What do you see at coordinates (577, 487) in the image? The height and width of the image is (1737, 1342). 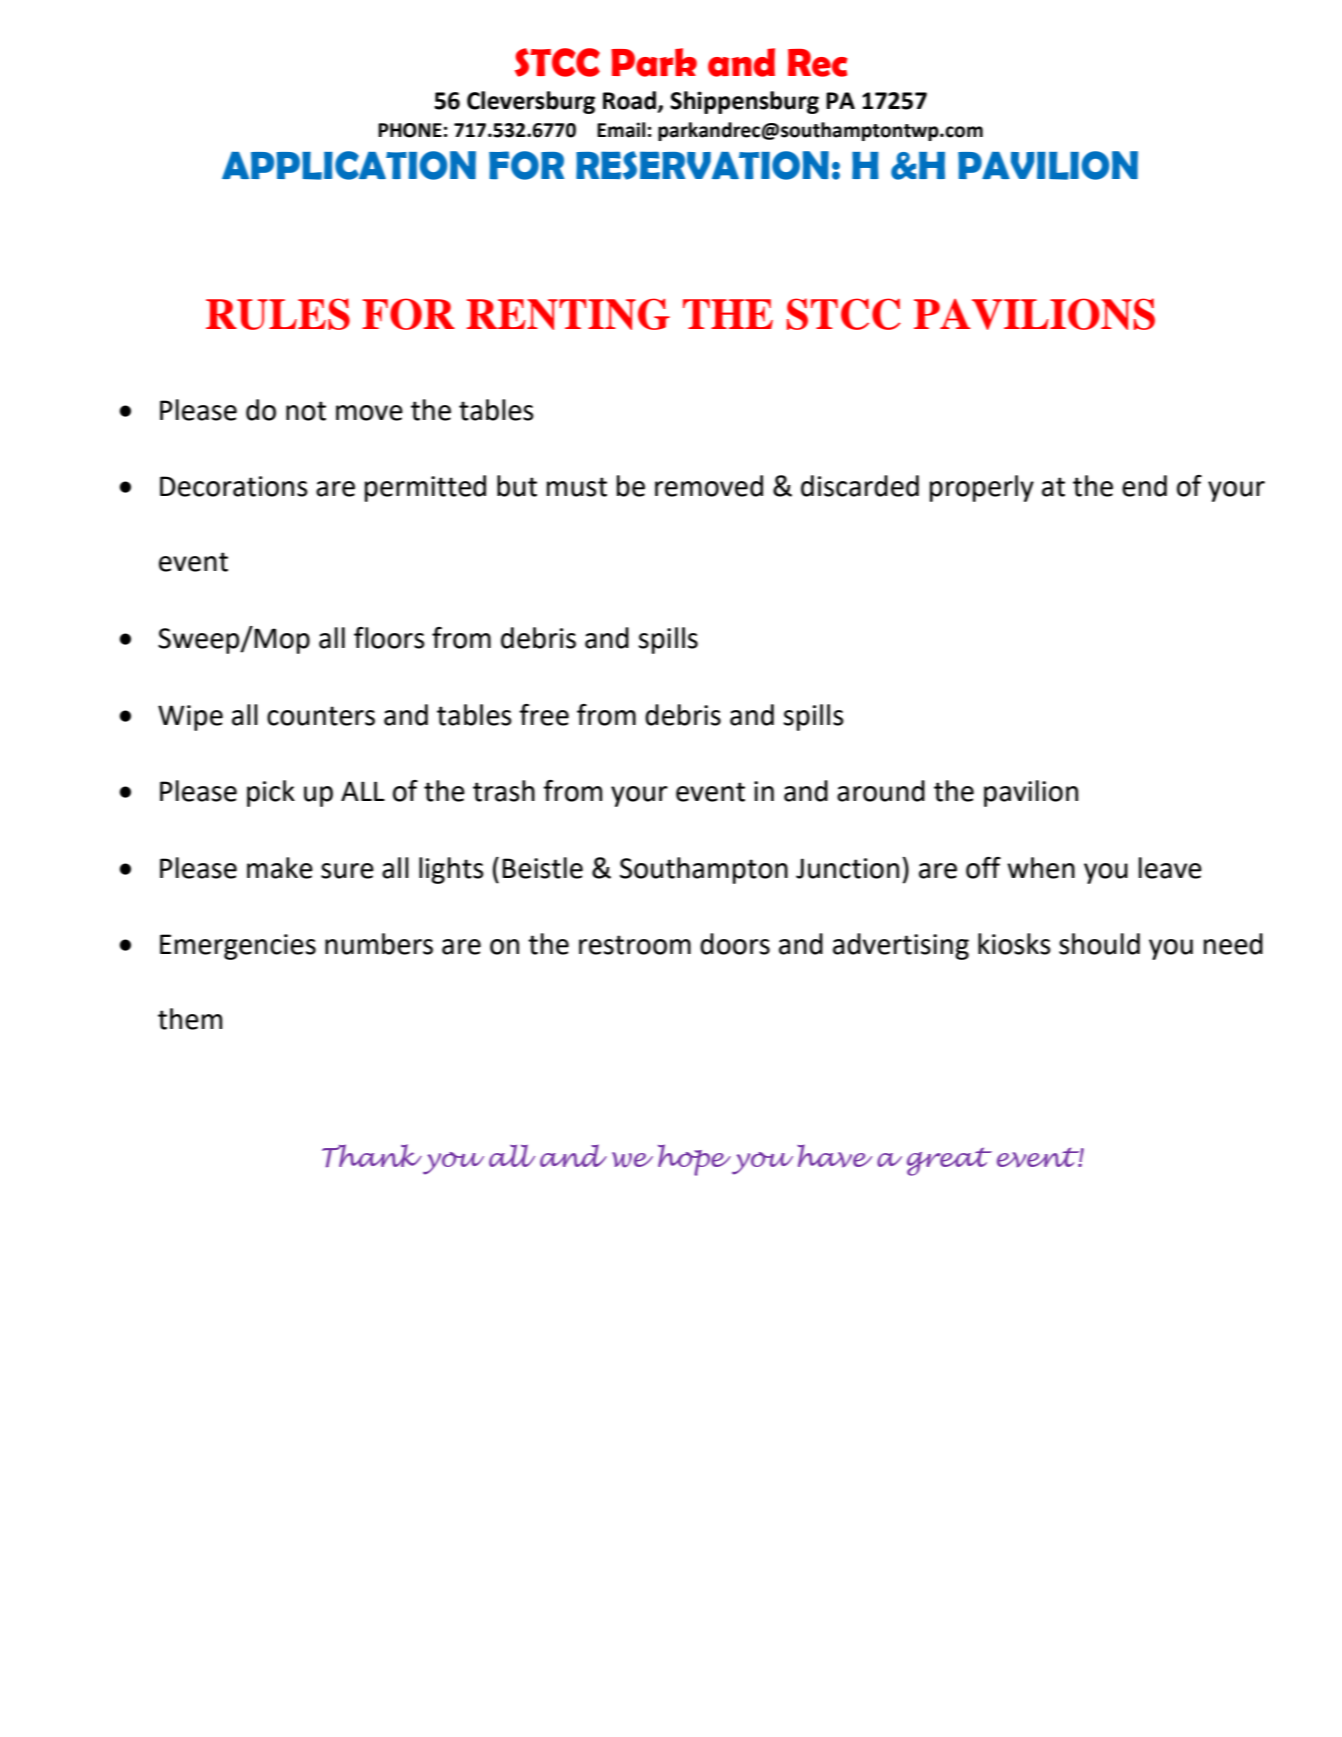 I see `must` at bounding box center [577, 487].
